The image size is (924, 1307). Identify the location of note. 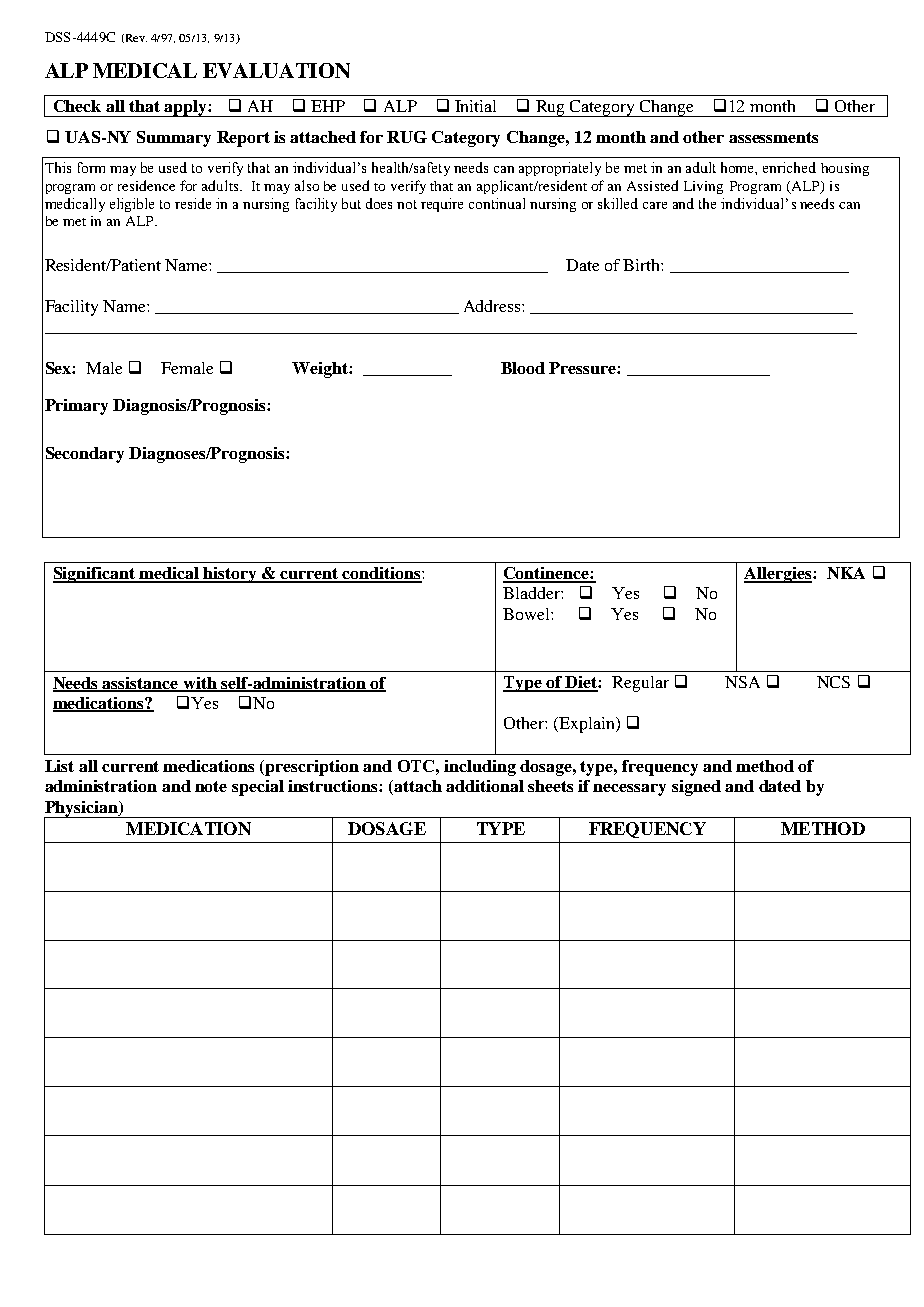
(211, 786).
